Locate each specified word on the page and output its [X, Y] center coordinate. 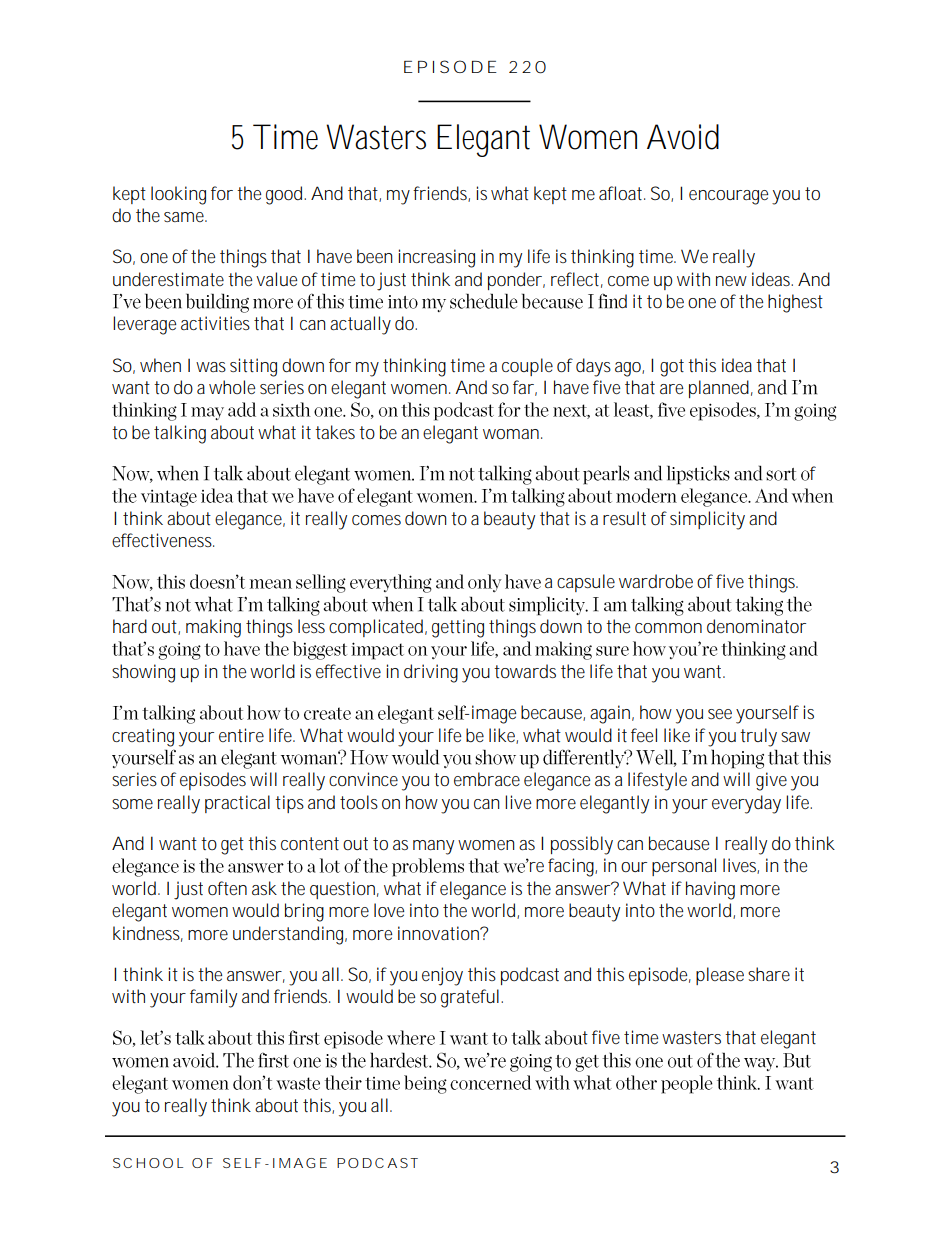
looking [178, 195]
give [771, 781]
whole [232, 387]
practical [237, 804]
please [720, 976]
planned [719, 389]
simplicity [707, 520]
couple [527, 367]
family [213, 998]
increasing [436, 258]
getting [458, 628]
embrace [487, 779]
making [213, 628]
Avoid [683, 137]
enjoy [442, 976]
